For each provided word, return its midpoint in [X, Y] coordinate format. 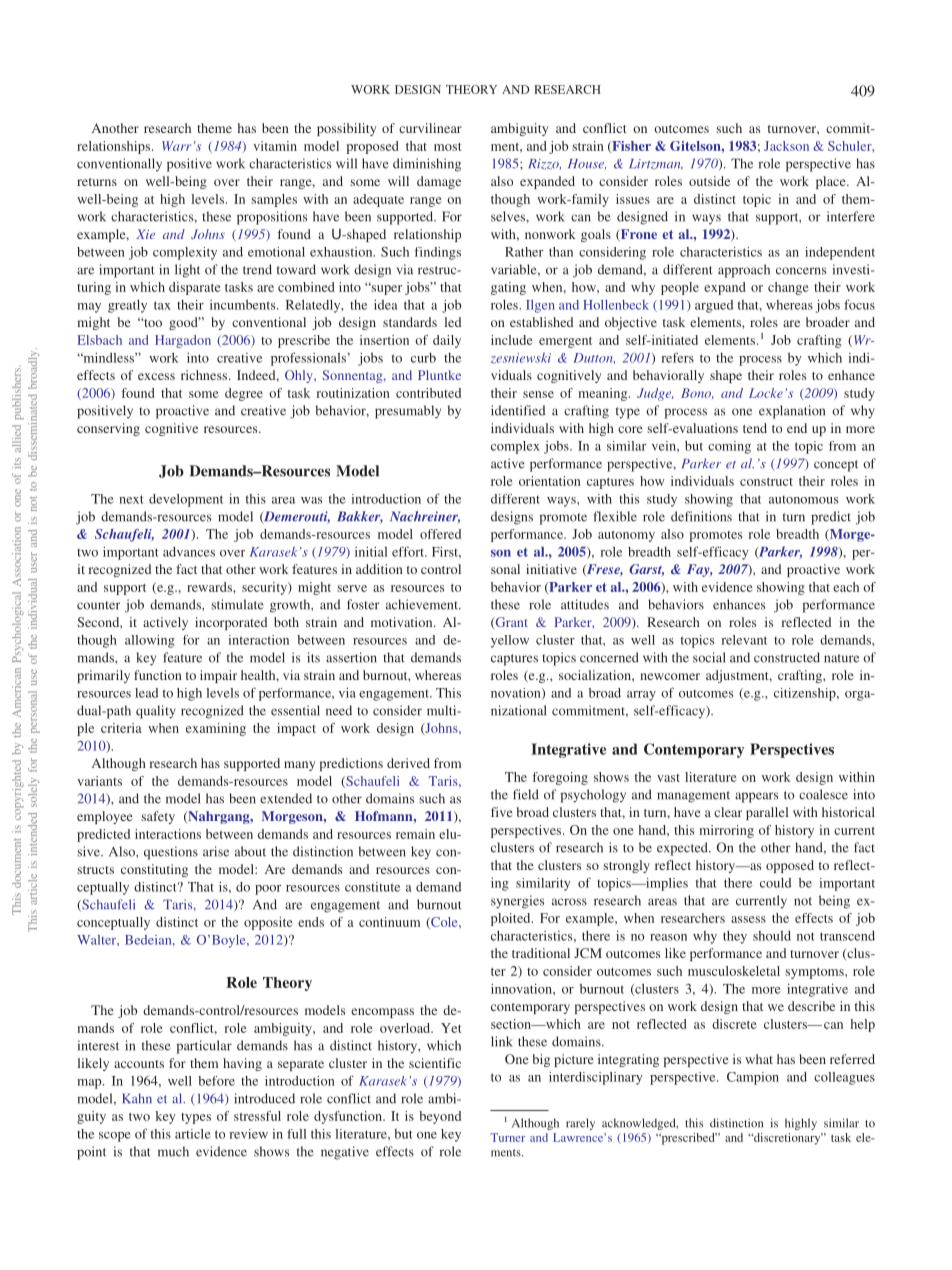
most [447, 147]
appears [756, 797]
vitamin [275, 146]
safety [158, 817]
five [502, 812]
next [131, 499]
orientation [550, 481]
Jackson [786, 146]
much [173, 1151]
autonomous [803, 500]
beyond [440, 1117]
